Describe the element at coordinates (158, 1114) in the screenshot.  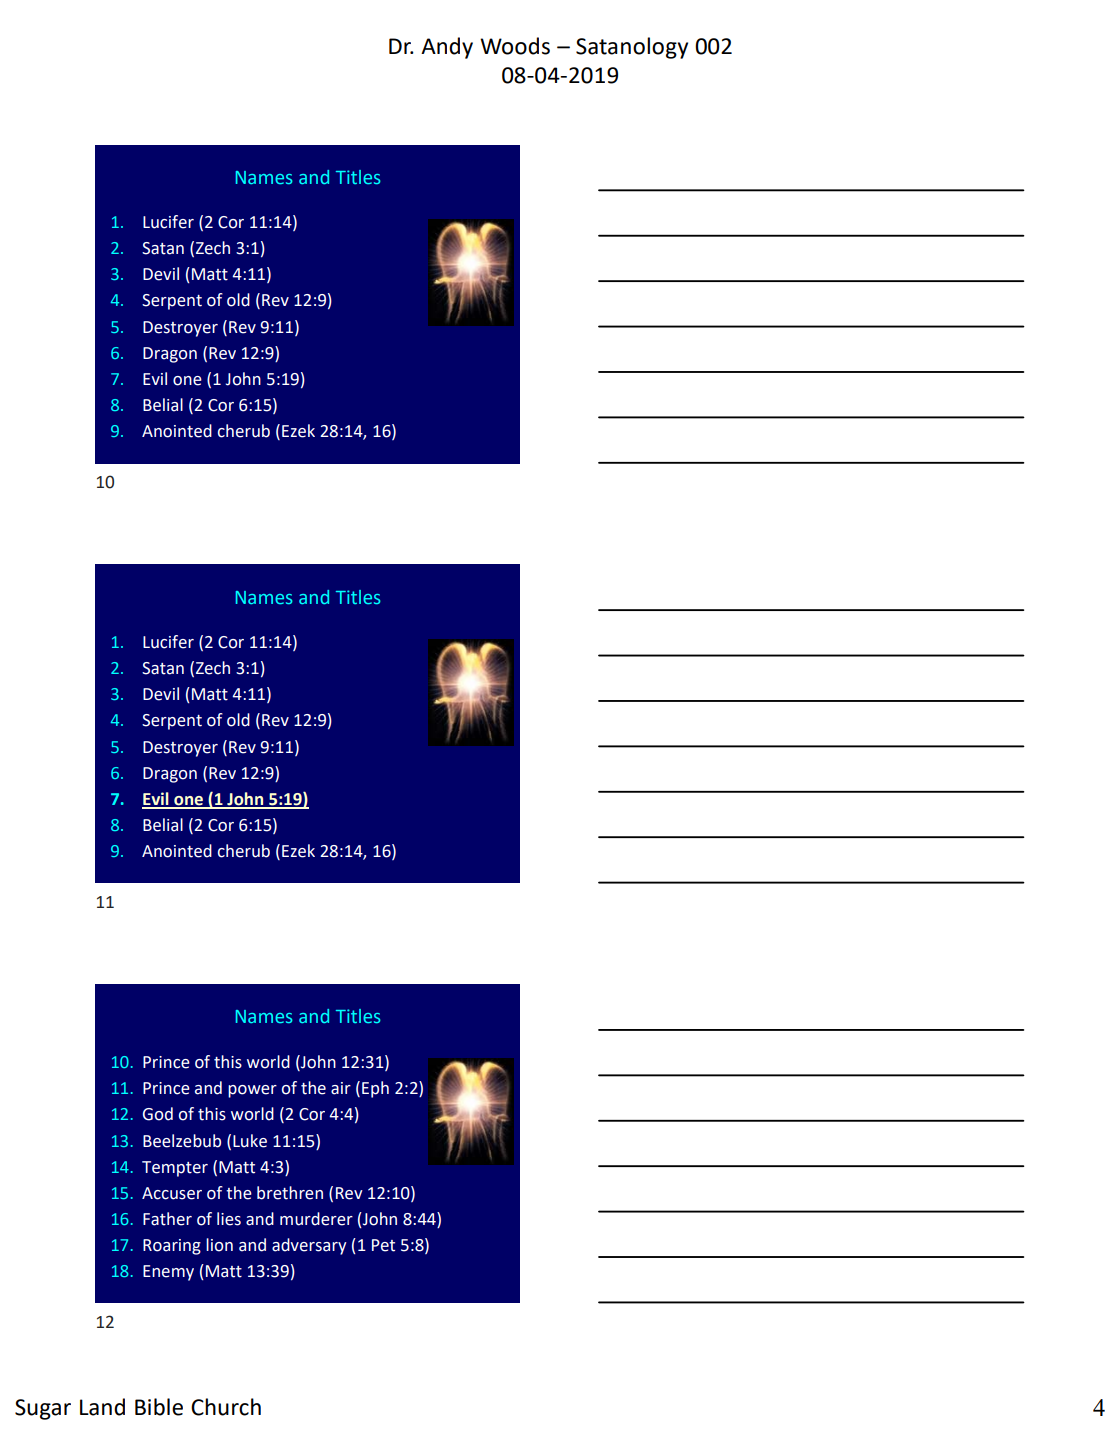
I see `God` at that location.
